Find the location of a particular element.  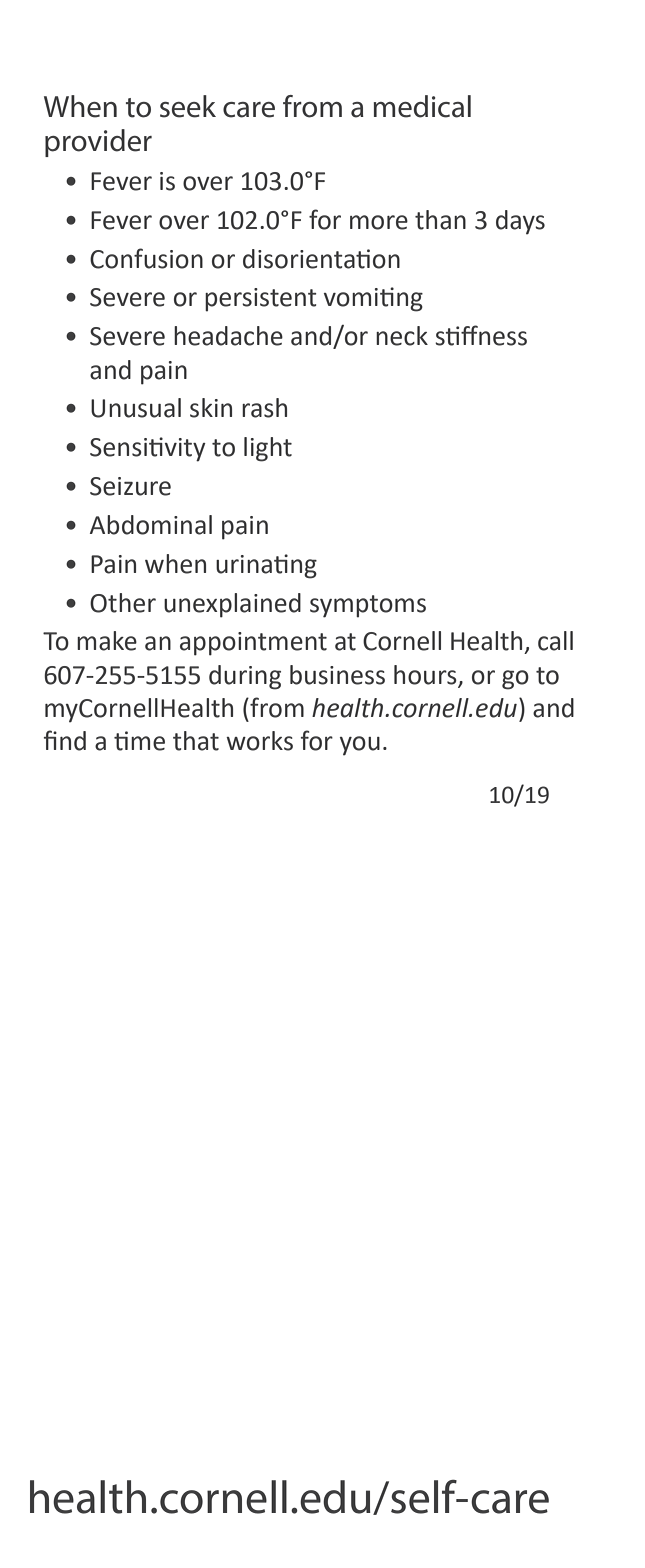

Unusual is located at coordinates (136, 408).
